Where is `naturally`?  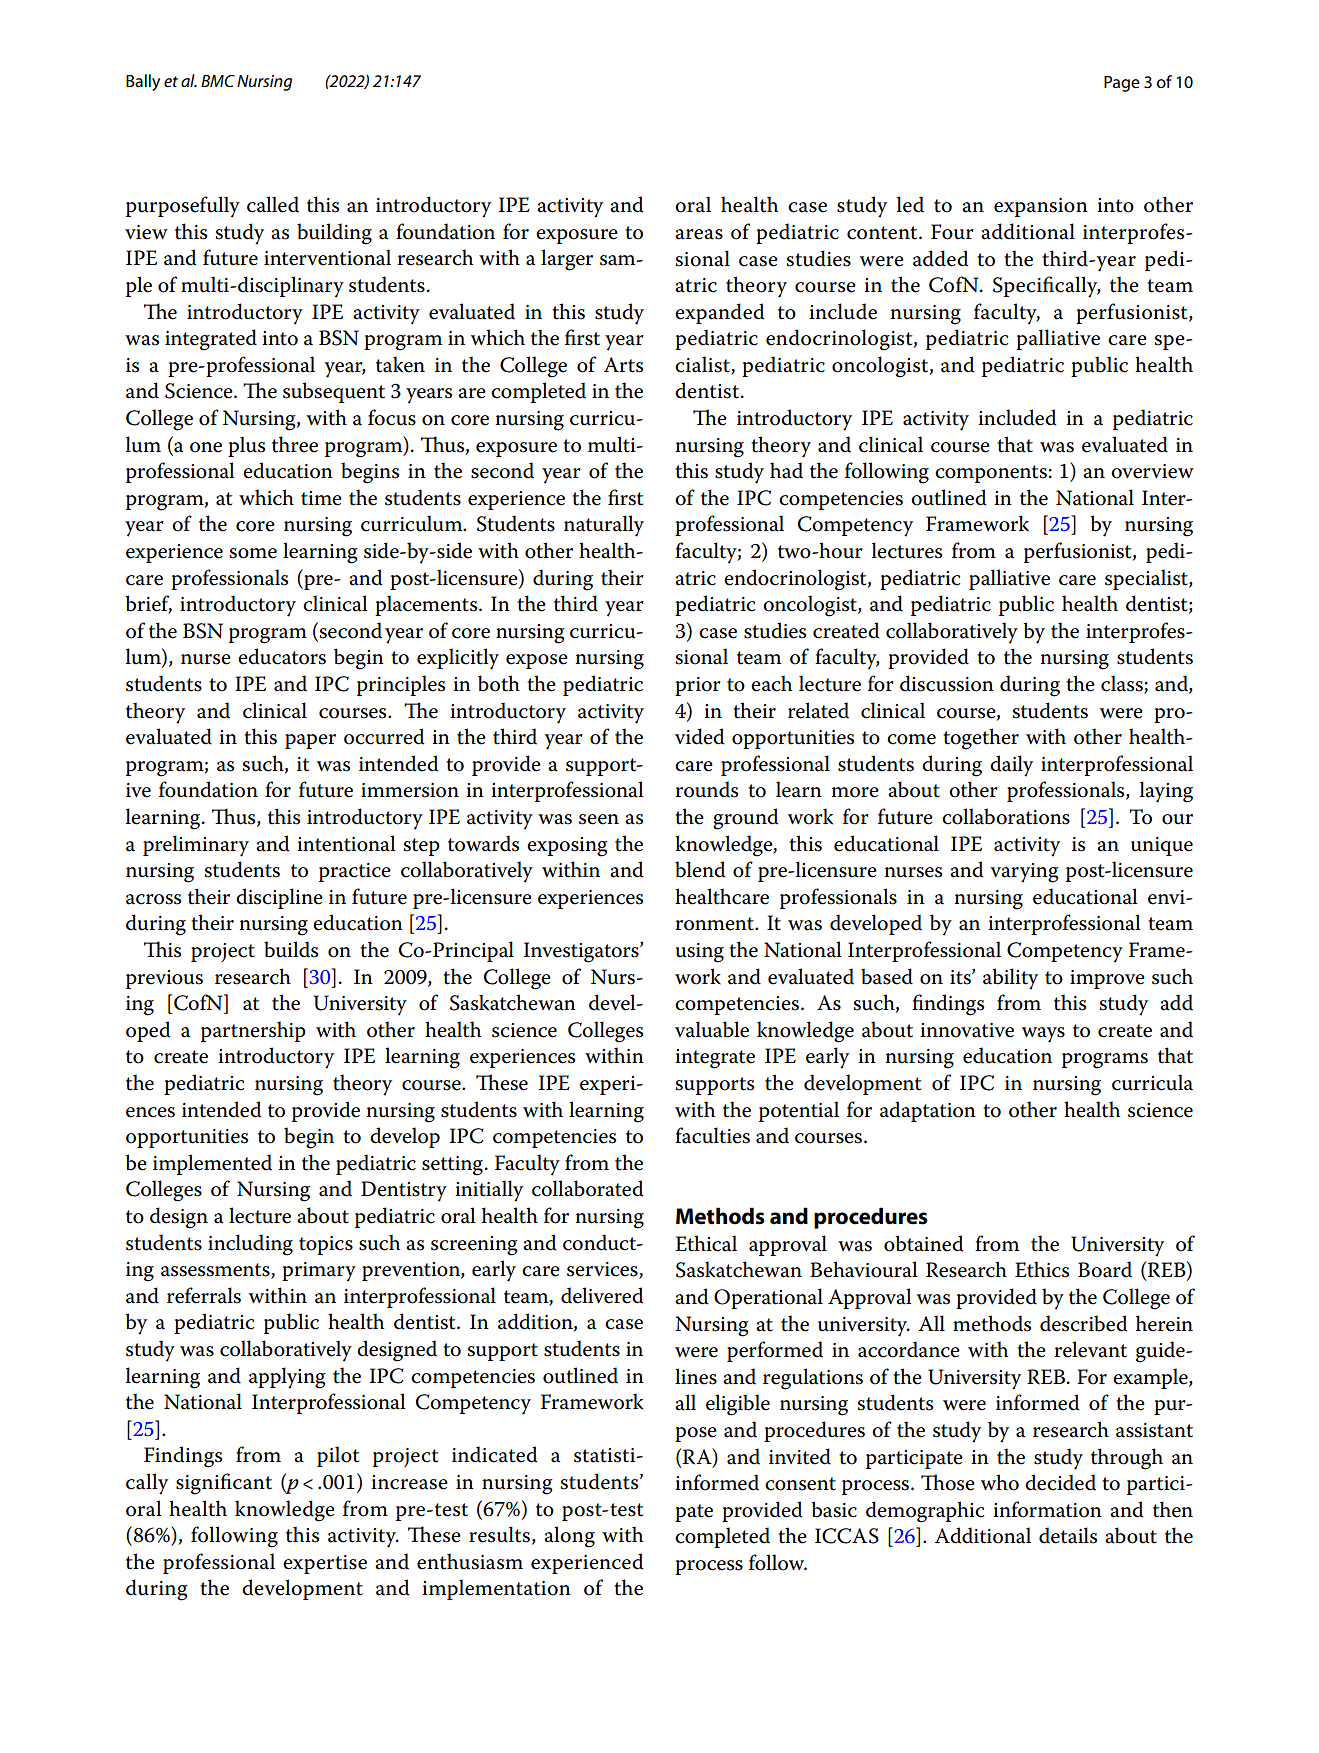 naturally is located at coordinates (604, 526).
